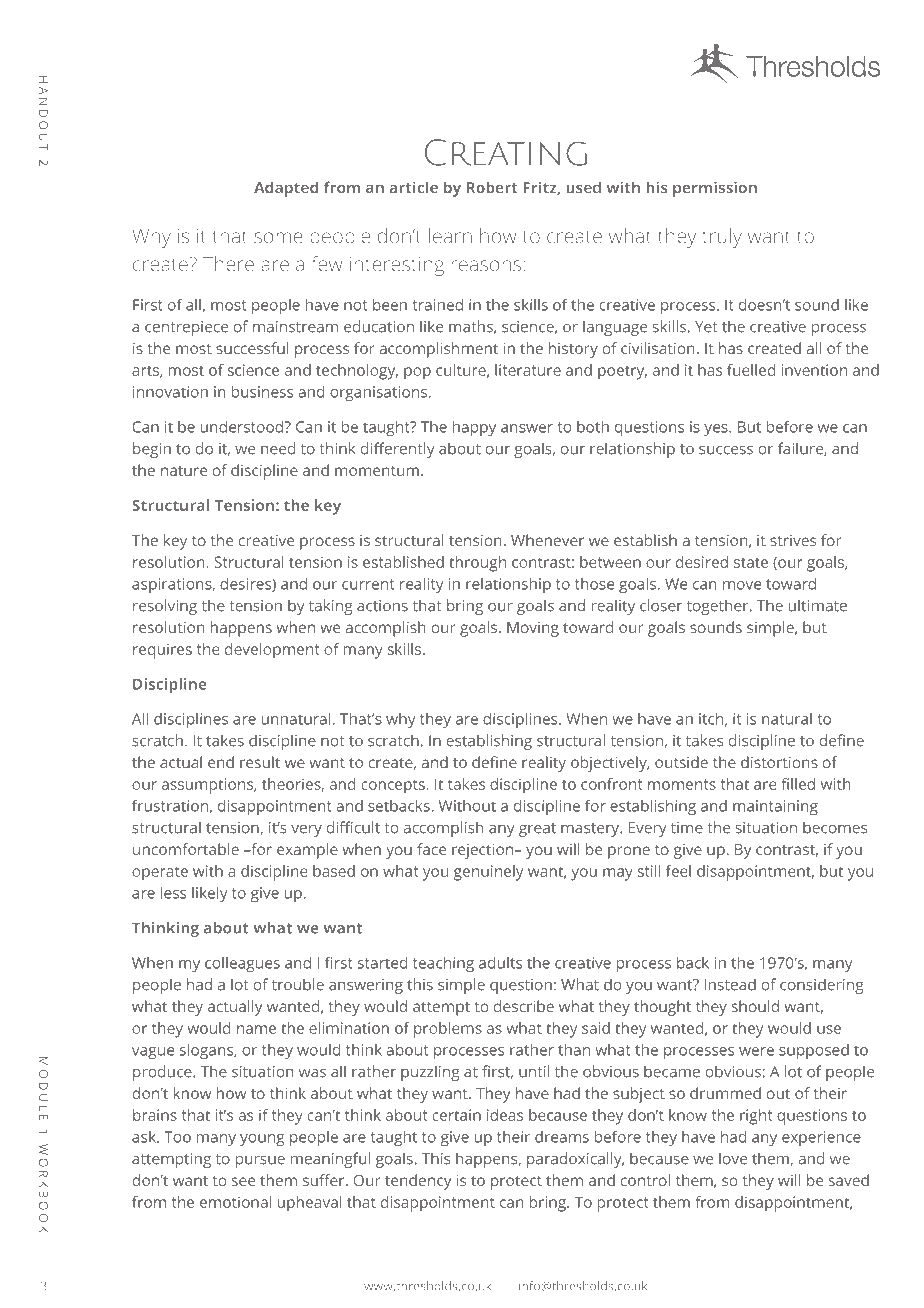 This screenshot has width=924, height=1308. Describe the element at coordinates (533, 629) in the screenshot. I see `Moving` at that location.
